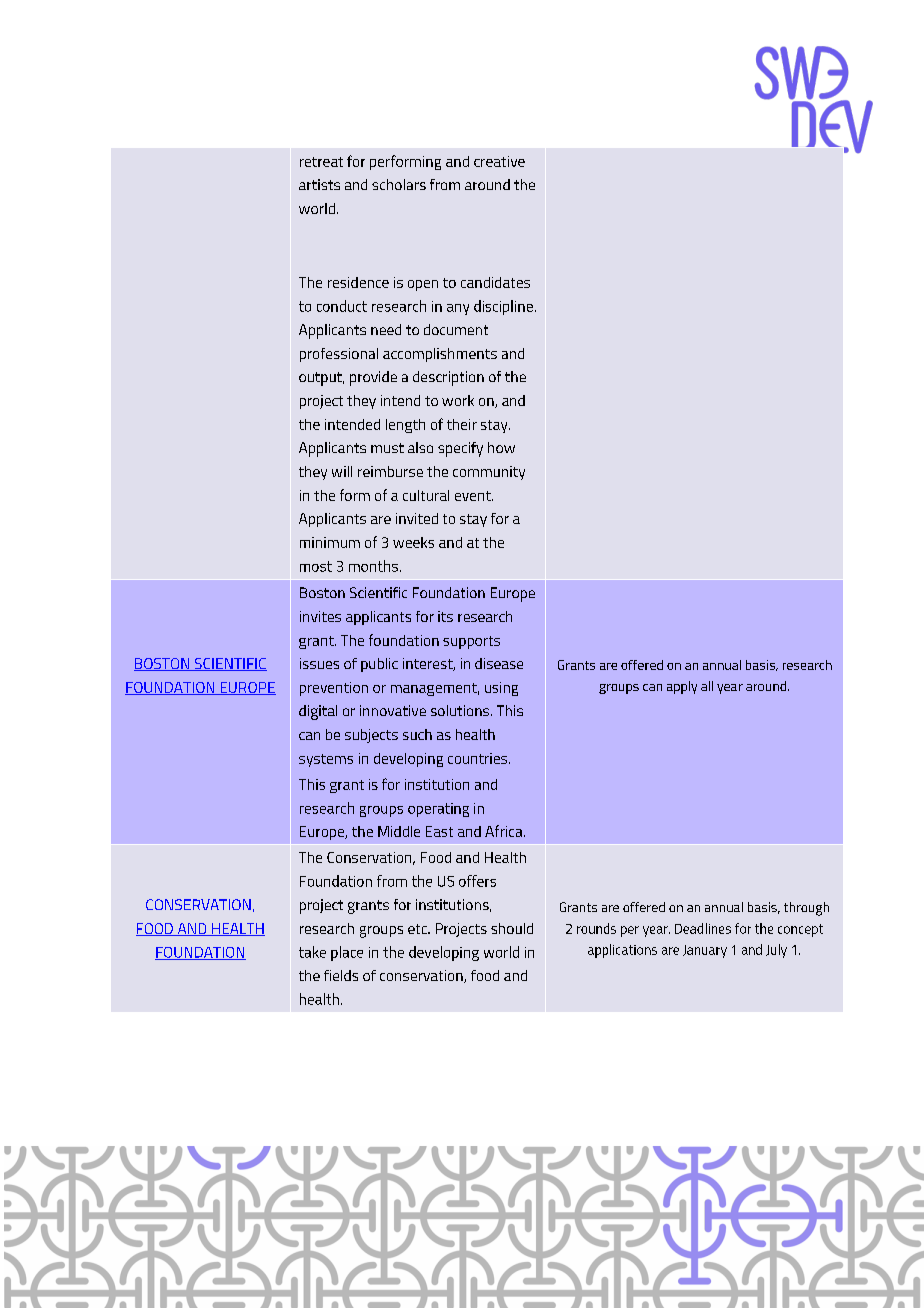 The width and height of the screenshot is (924, 1308). What do you see at coordinates (707, 686) in the screenshot?
I see `all` at bounding box center [707, 686].
